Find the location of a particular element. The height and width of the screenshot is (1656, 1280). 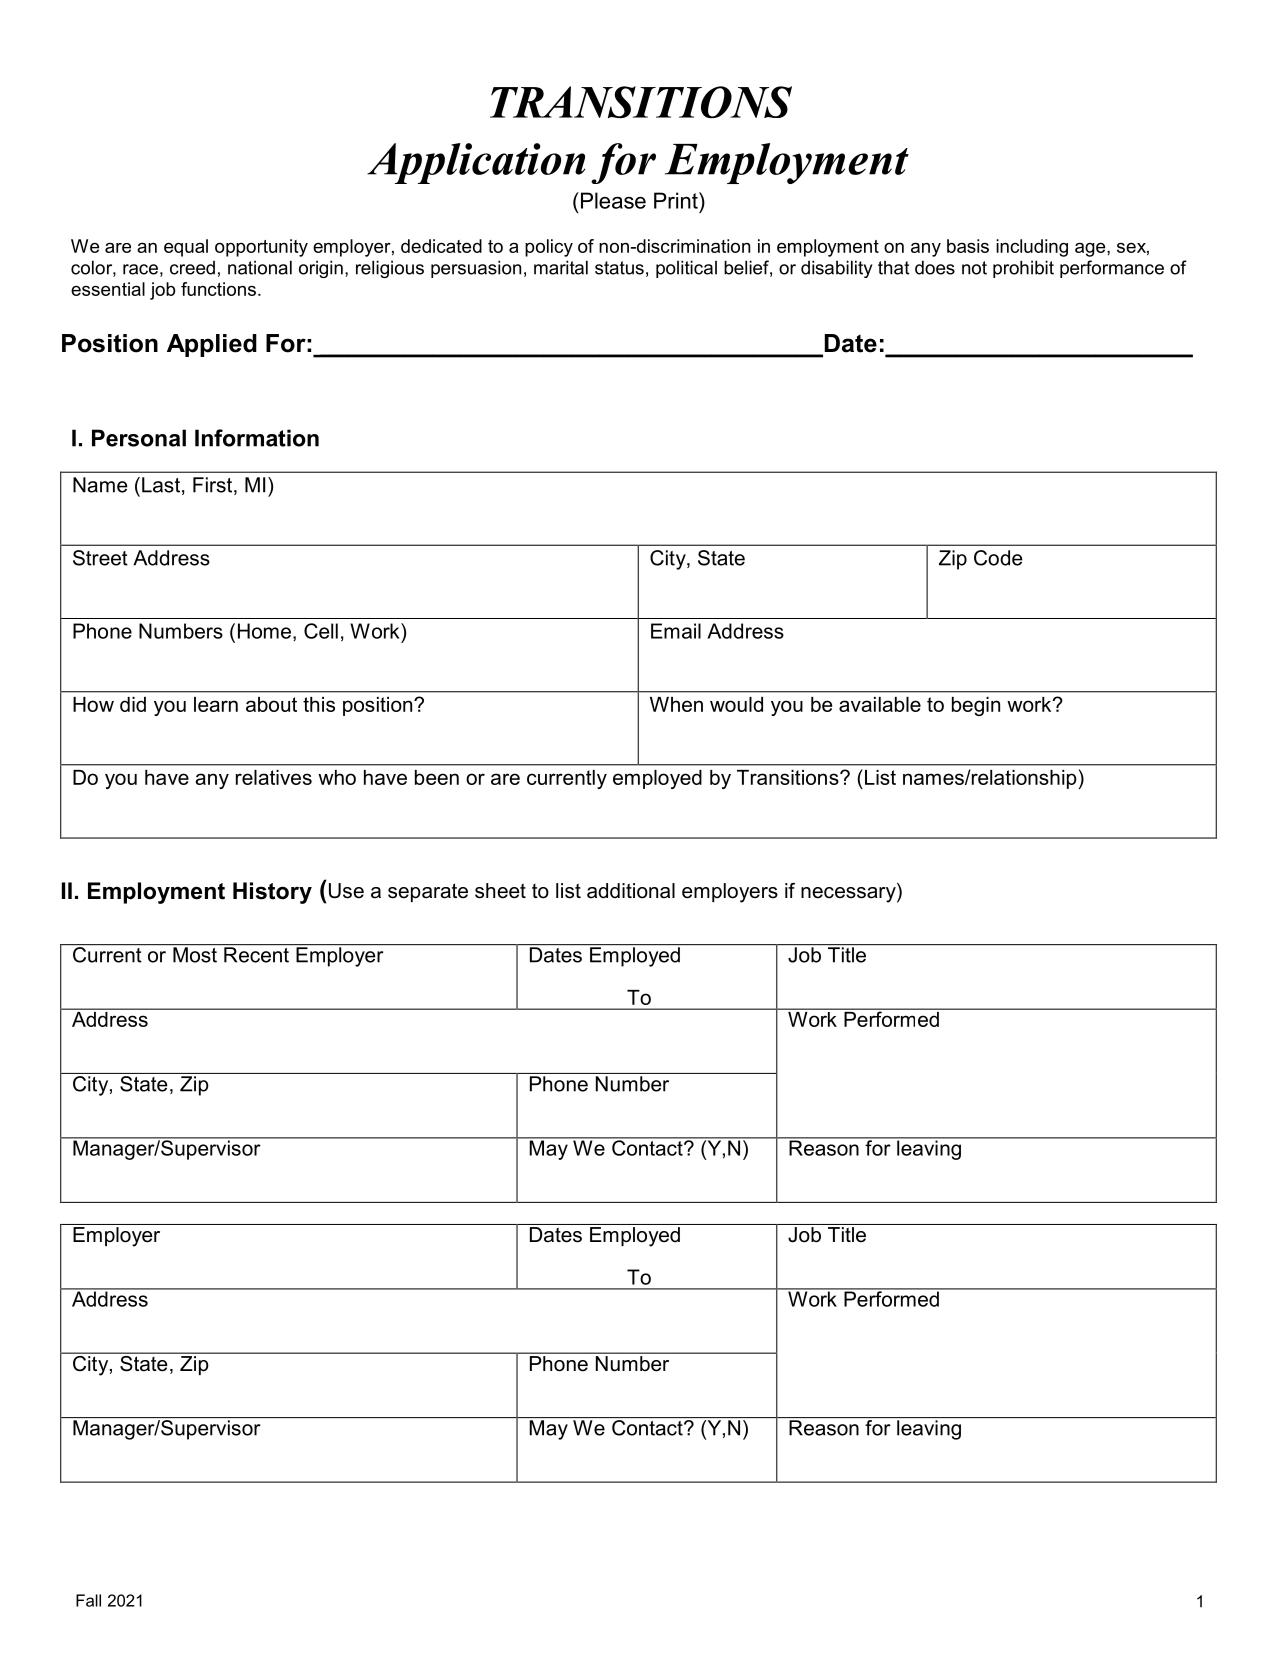

additional is located at coordinates (631, 891).
